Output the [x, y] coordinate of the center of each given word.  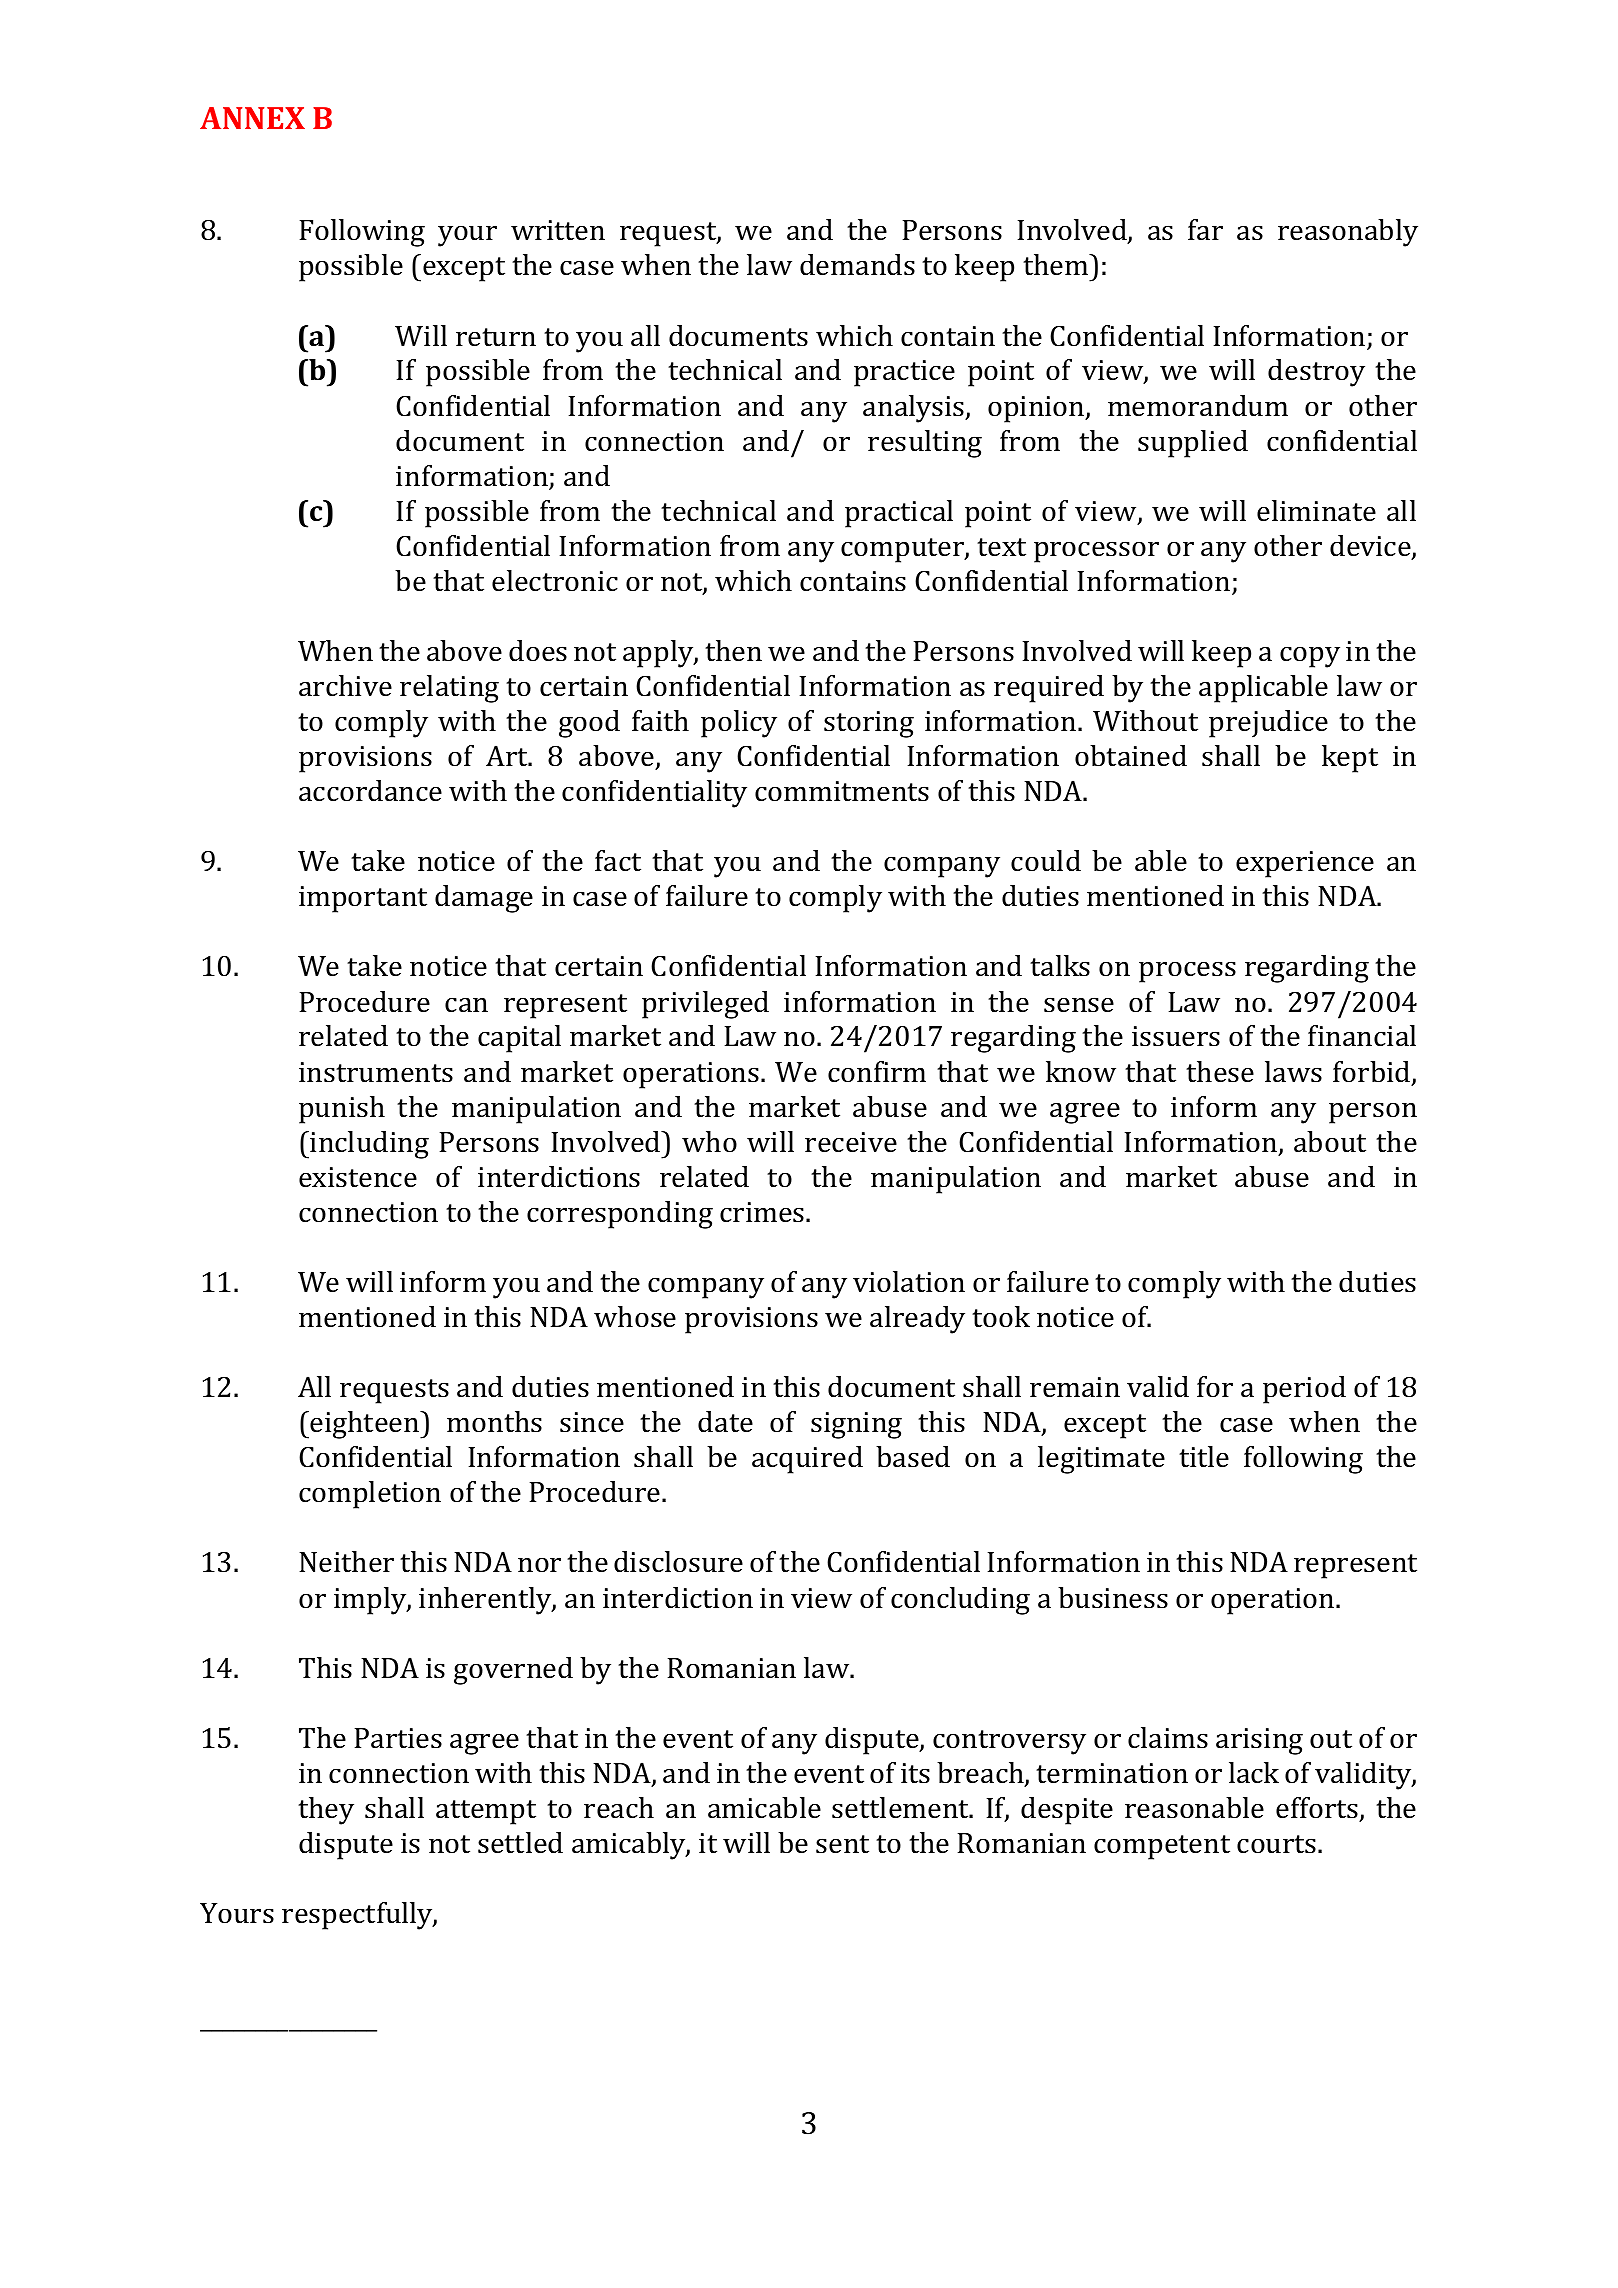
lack [1254, 1773]
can [466, 1005]
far [1205, 230]
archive [345, 686]
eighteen [366, 1425]
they [326, 1811]
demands [857, 265]
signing [856, 1425]
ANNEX [252, 118]
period [1304, 1390]
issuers [1176, 1036]
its [915, 1773]
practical [899, 514]
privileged [705, 1005]
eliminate [1316, 511]
